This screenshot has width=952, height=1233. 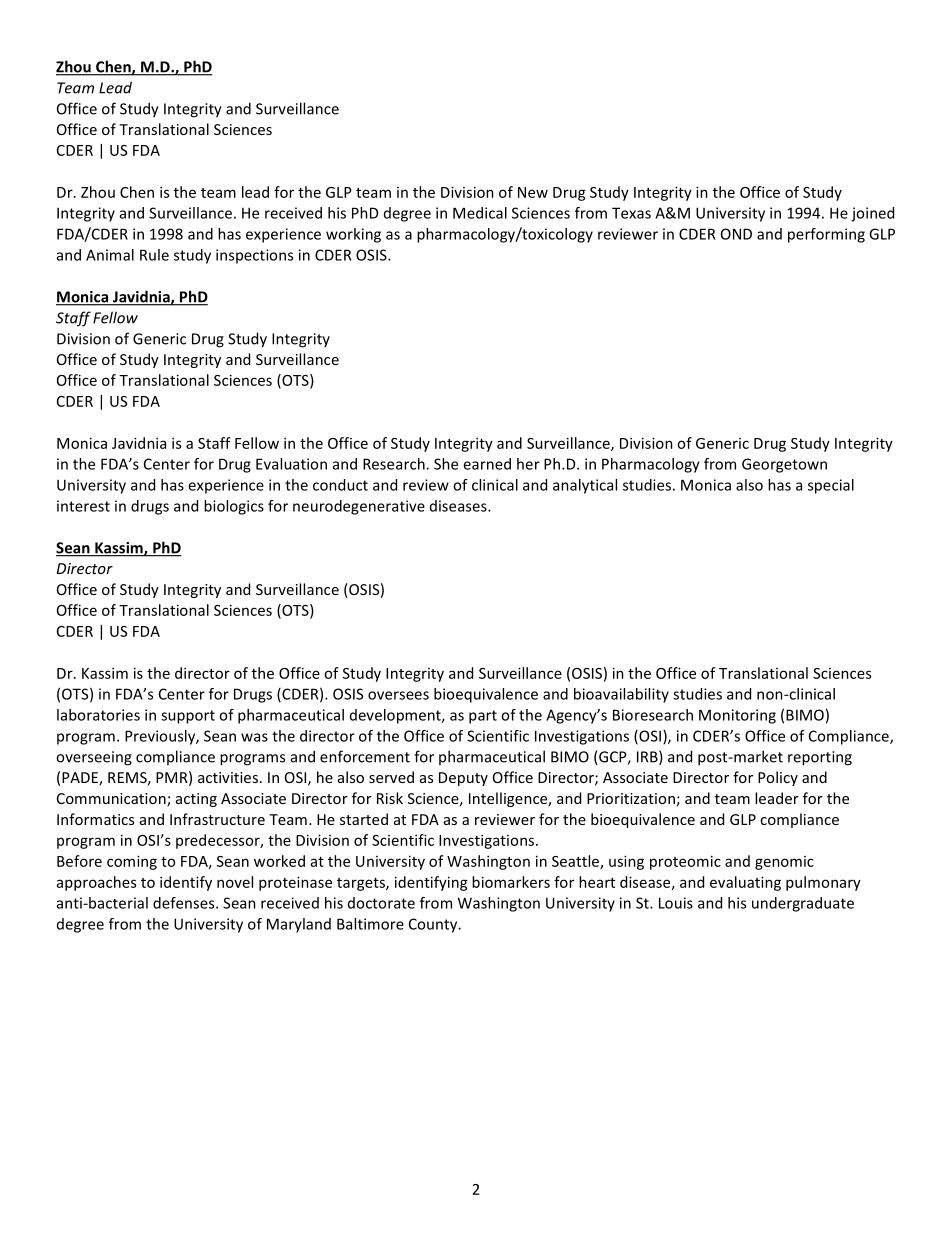 What do you see at coordinates (826, 235) in the screenshot?
I see `performing` at bounding box center [826, 235].
